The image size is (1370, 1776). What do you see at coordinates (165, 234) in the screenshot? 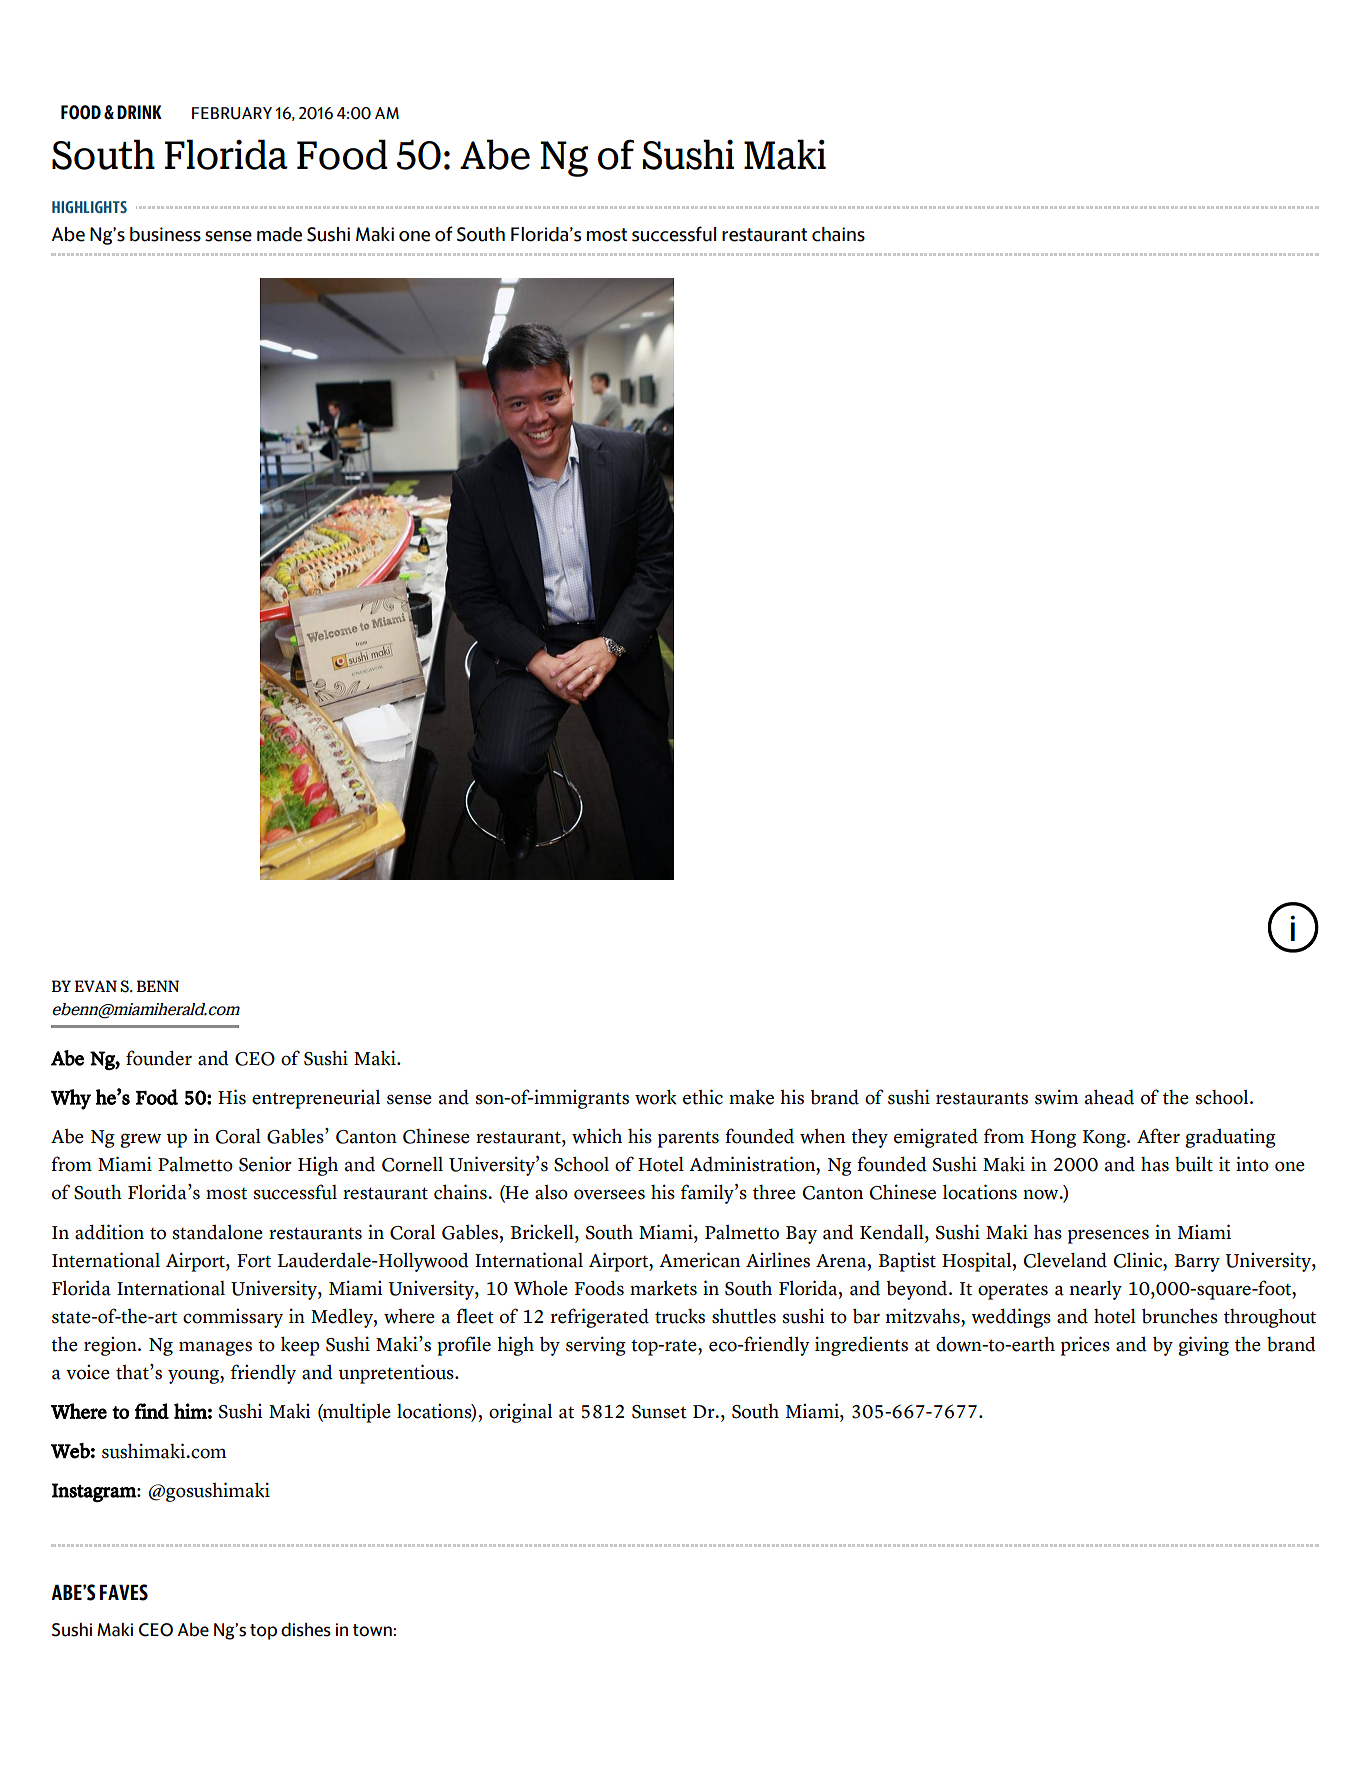
I see `business` at bounding box center [165, 234].
